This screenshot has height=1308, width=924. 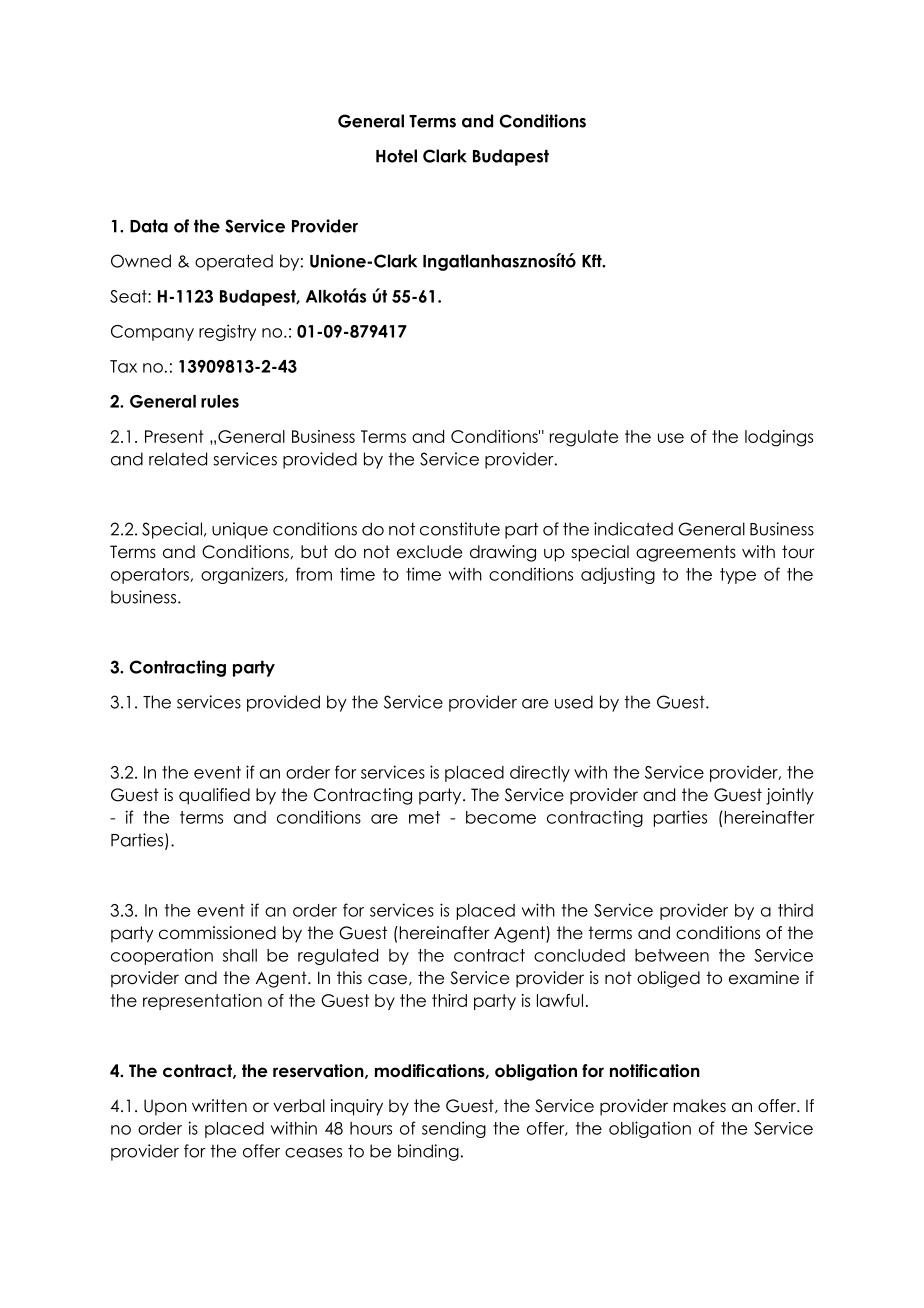 What do you see at coordinates (672, 955) in the screenshot?
I see `between` at bounding box center [672, 955].
